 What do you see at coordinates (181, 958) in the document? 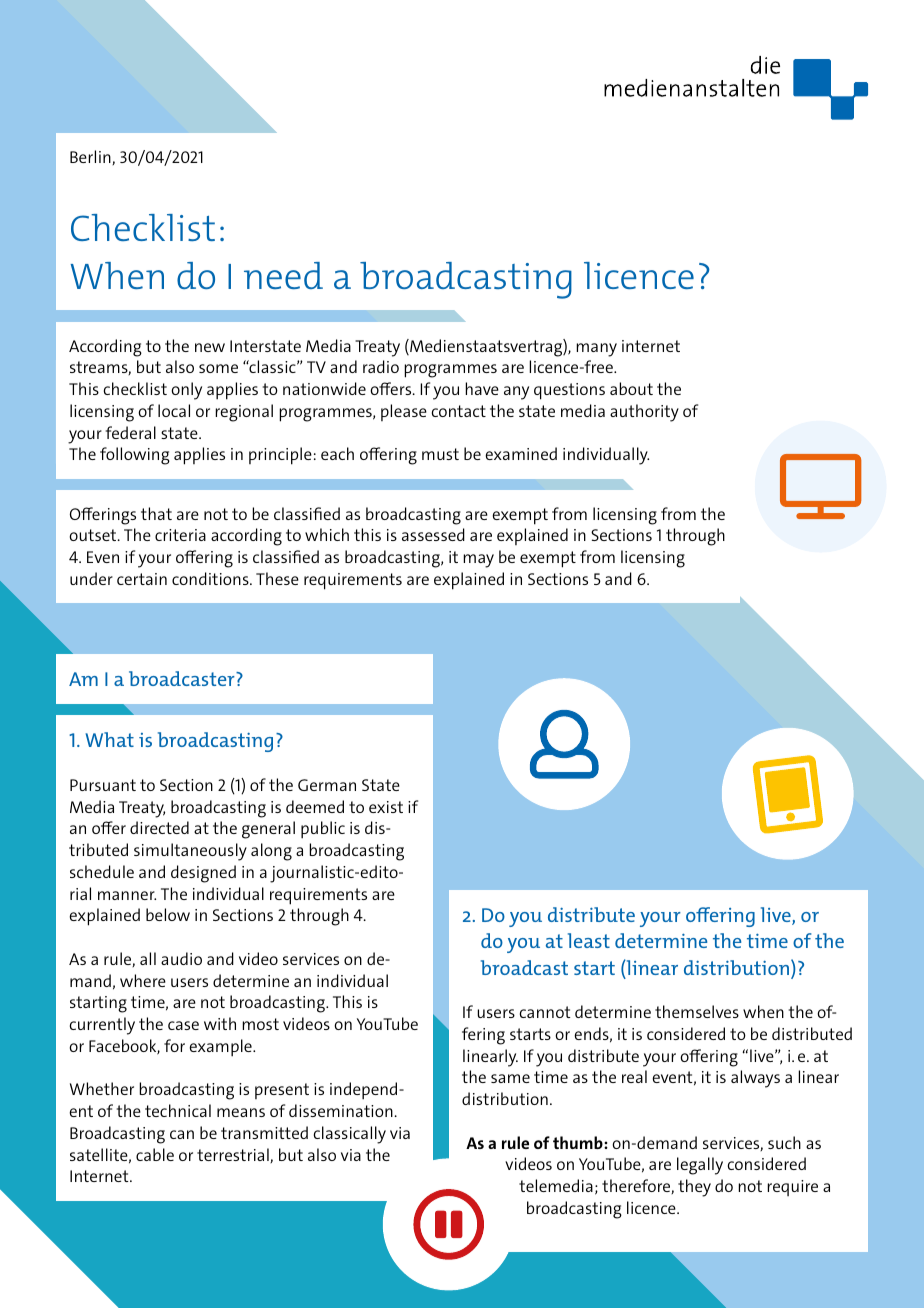
I see `audio` at bounding box center [181, 958].
